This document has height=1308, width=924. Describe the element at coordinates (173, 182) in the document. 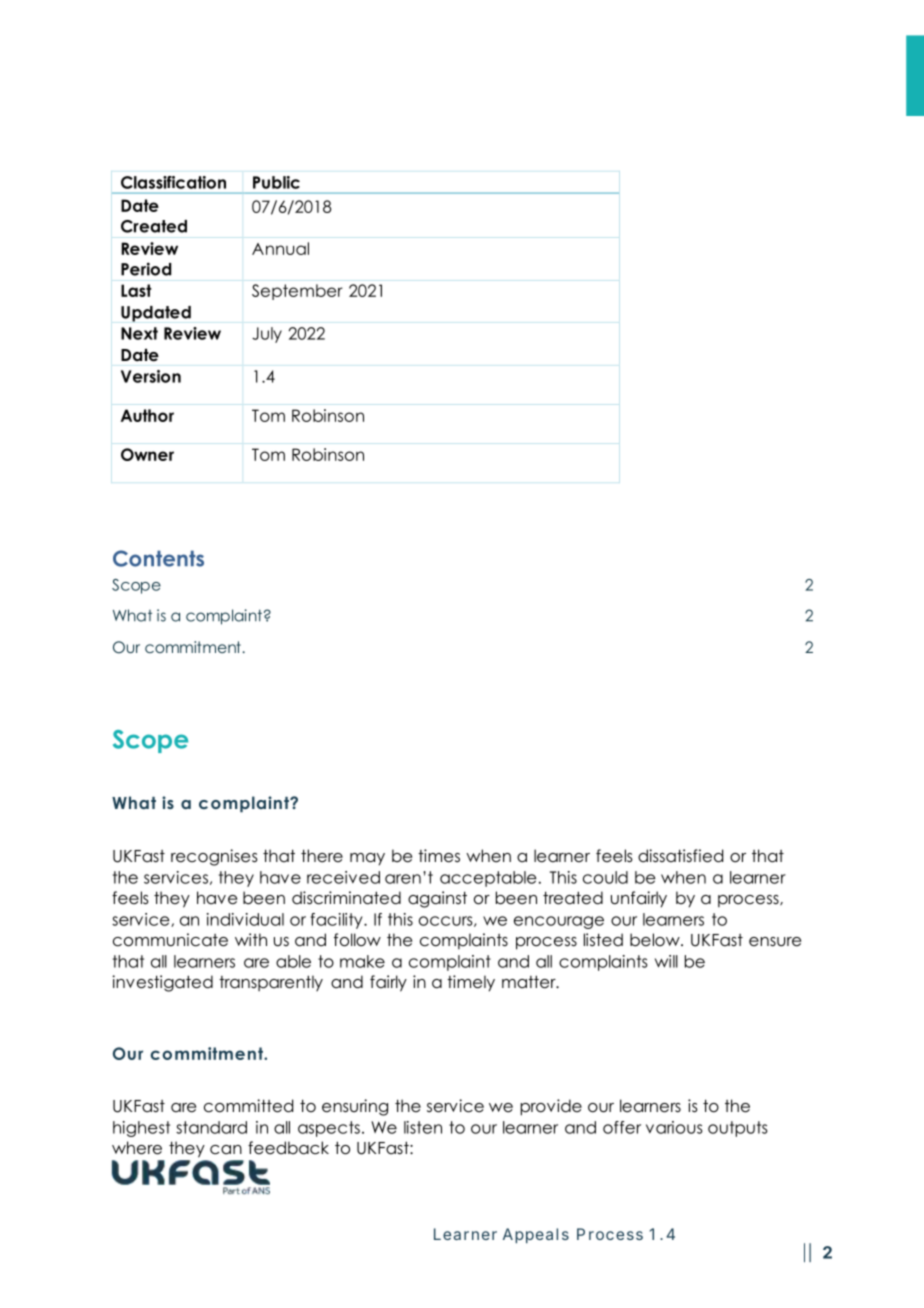

I see `Classification` at that location.
